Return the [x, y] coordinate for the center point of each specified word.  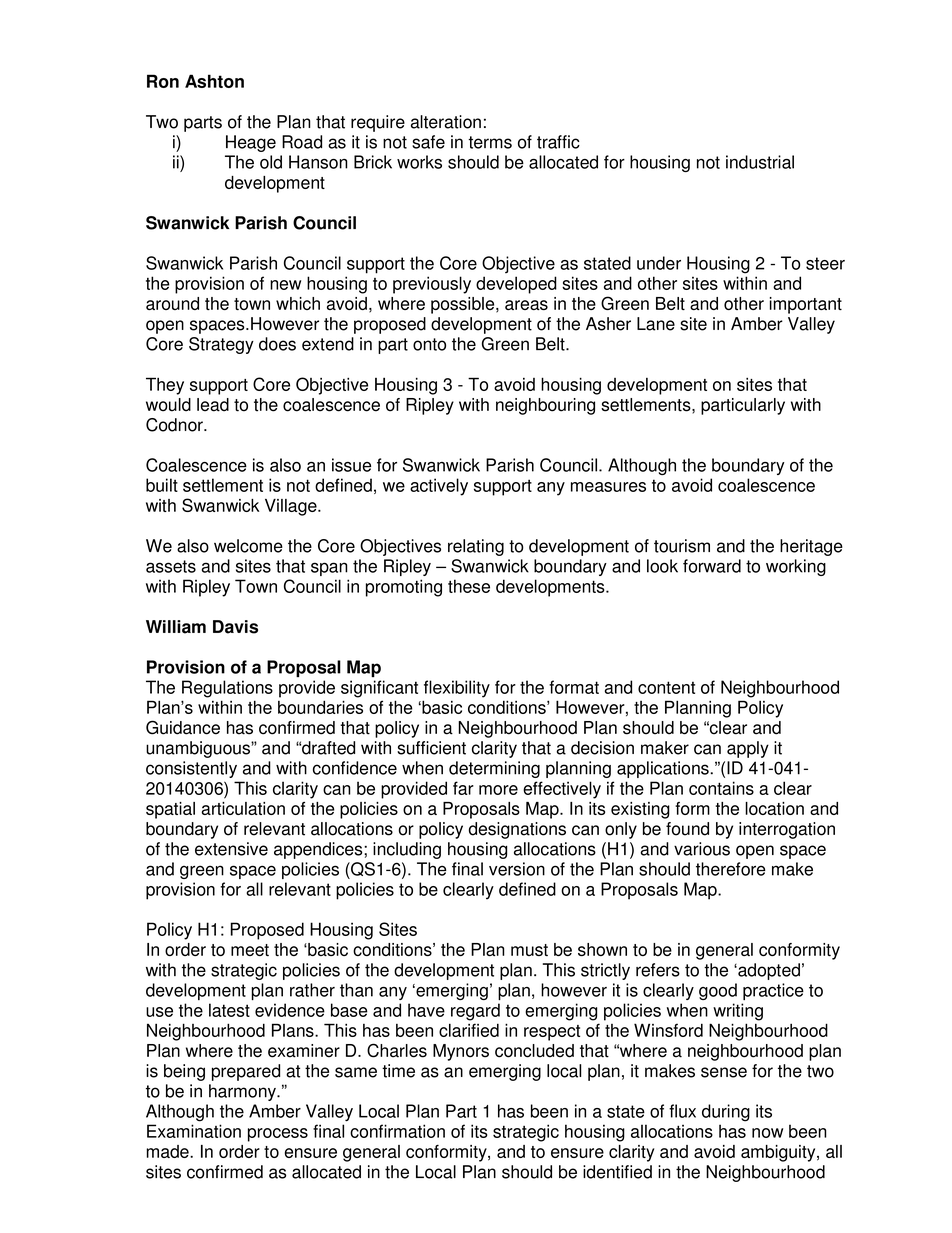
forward [712, 566]
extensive [231, 849]
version [517, 869]
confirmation [397, 1131]
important [806, 305]
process [278, 1135]
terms [490, 142]
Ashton [214, 81]
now [767, 1133]
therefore [731, 869]
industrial [760, 162]
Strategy [221, 345]
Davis [235, 627]
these [469, 586]
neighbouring [545, 406]
